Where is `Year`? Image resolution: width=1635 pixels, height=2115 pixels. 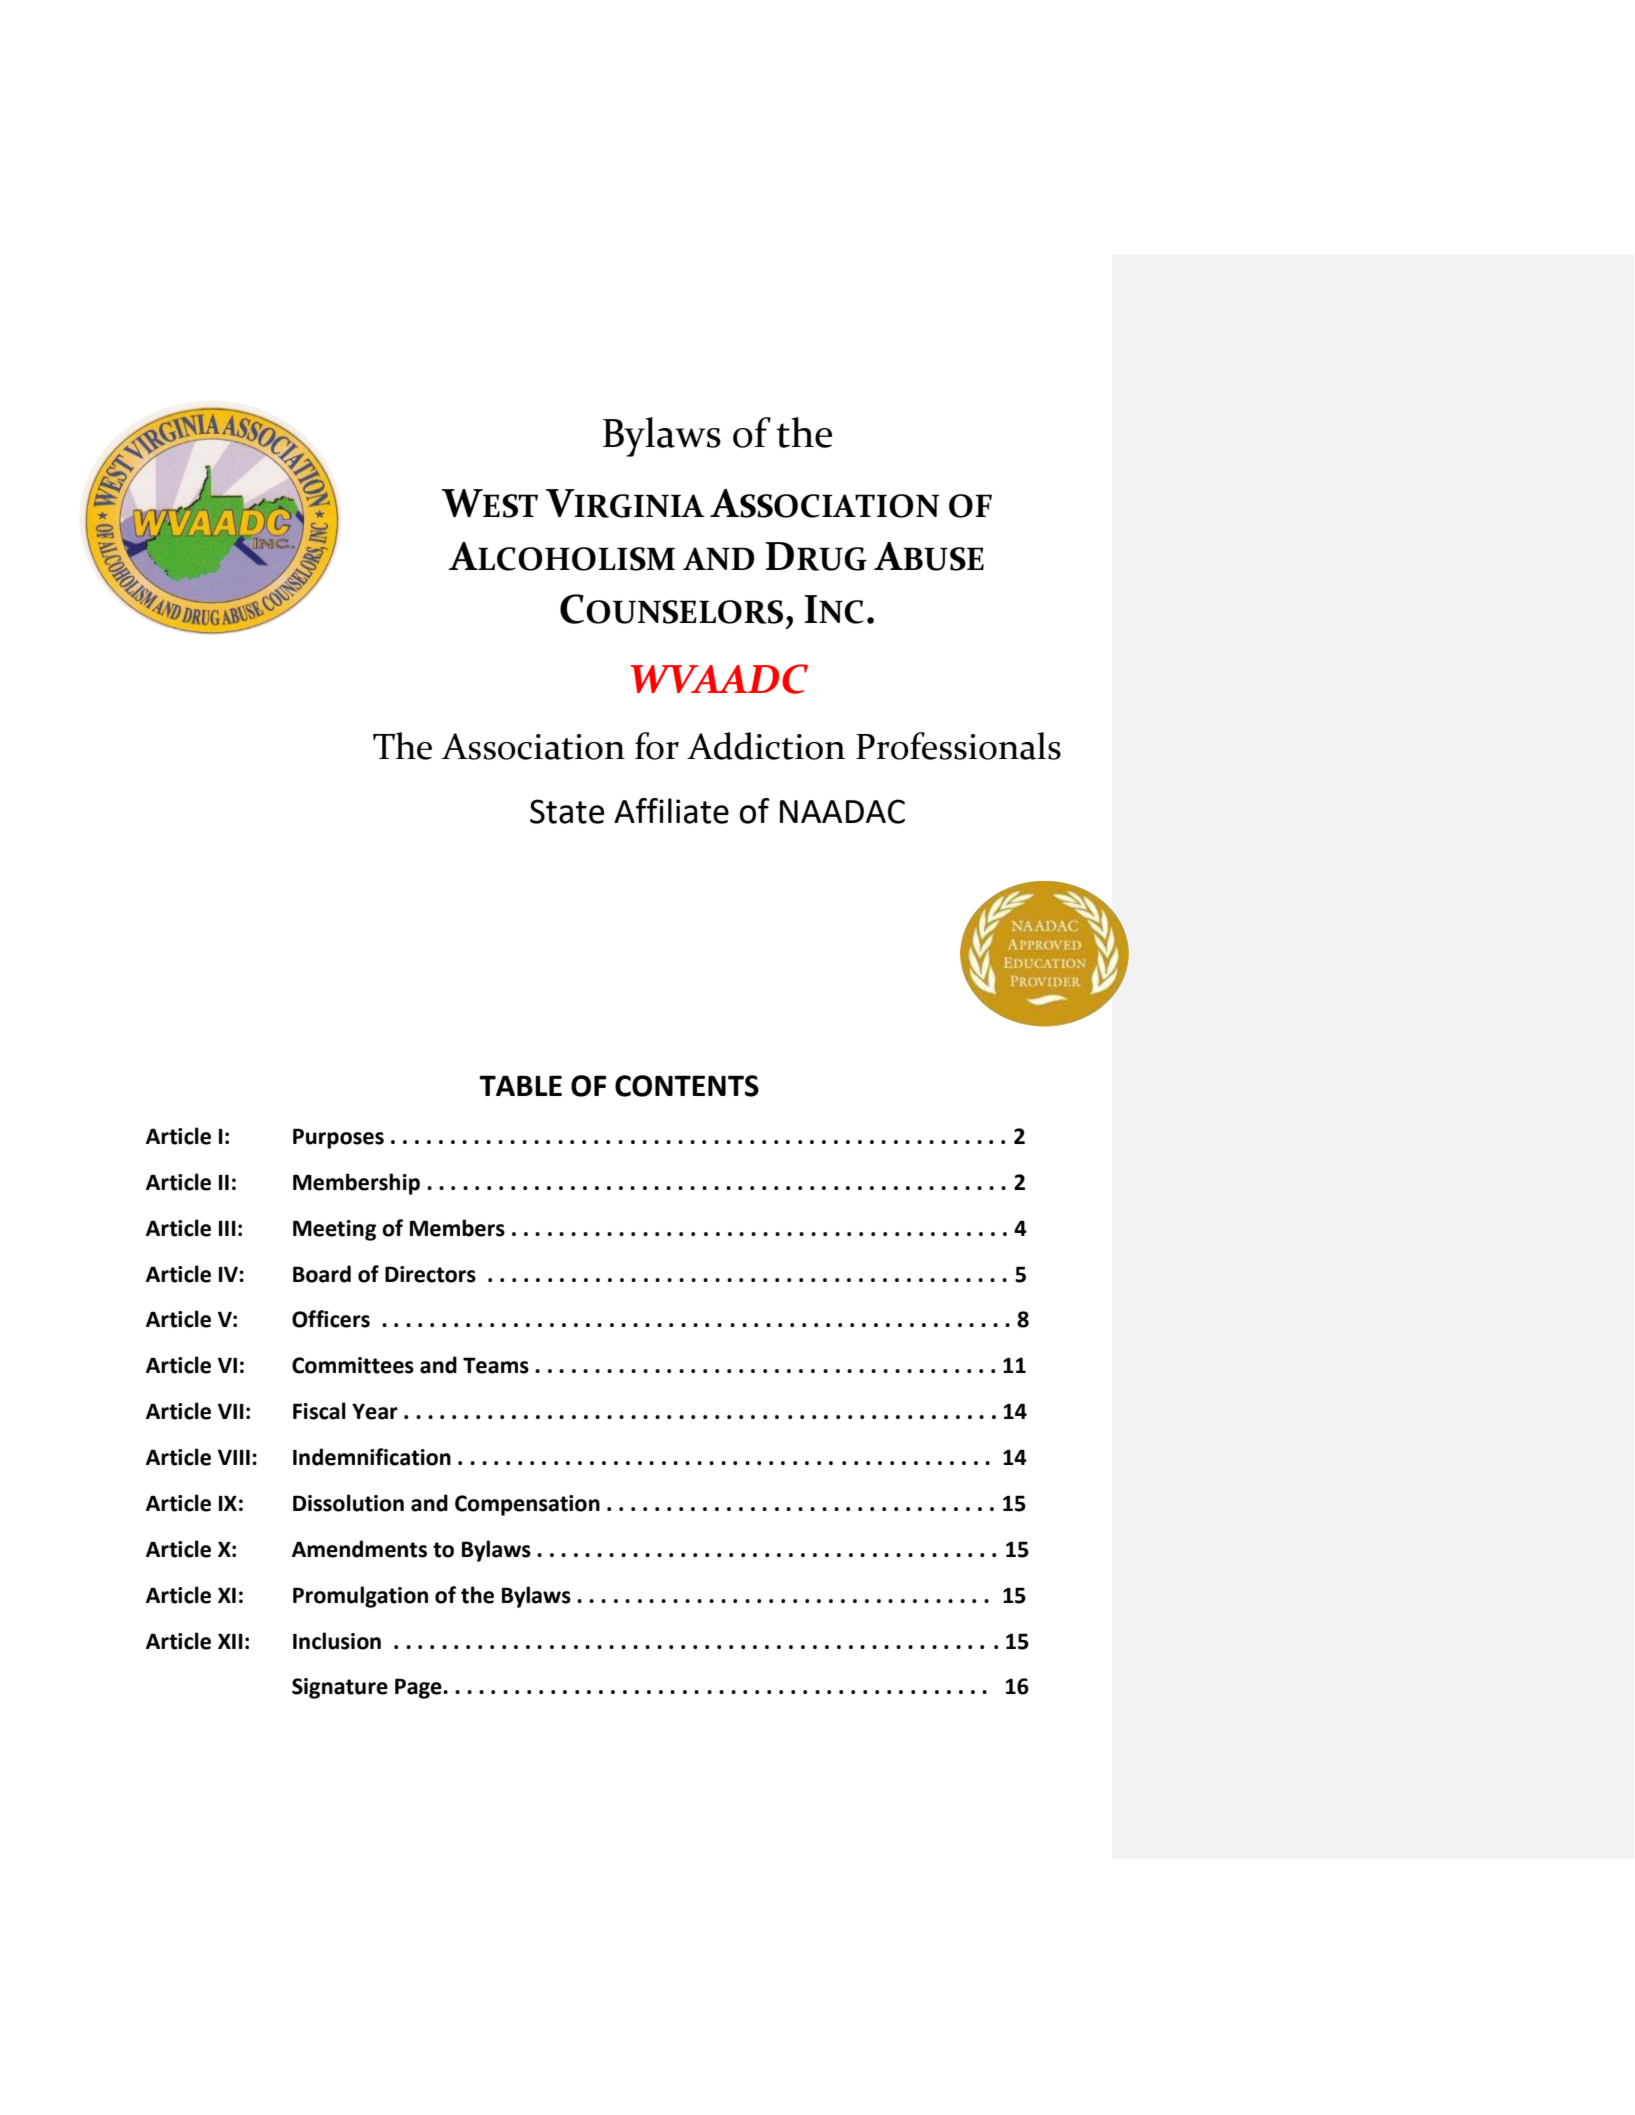 Year is located at coordinates (375, 1411).
